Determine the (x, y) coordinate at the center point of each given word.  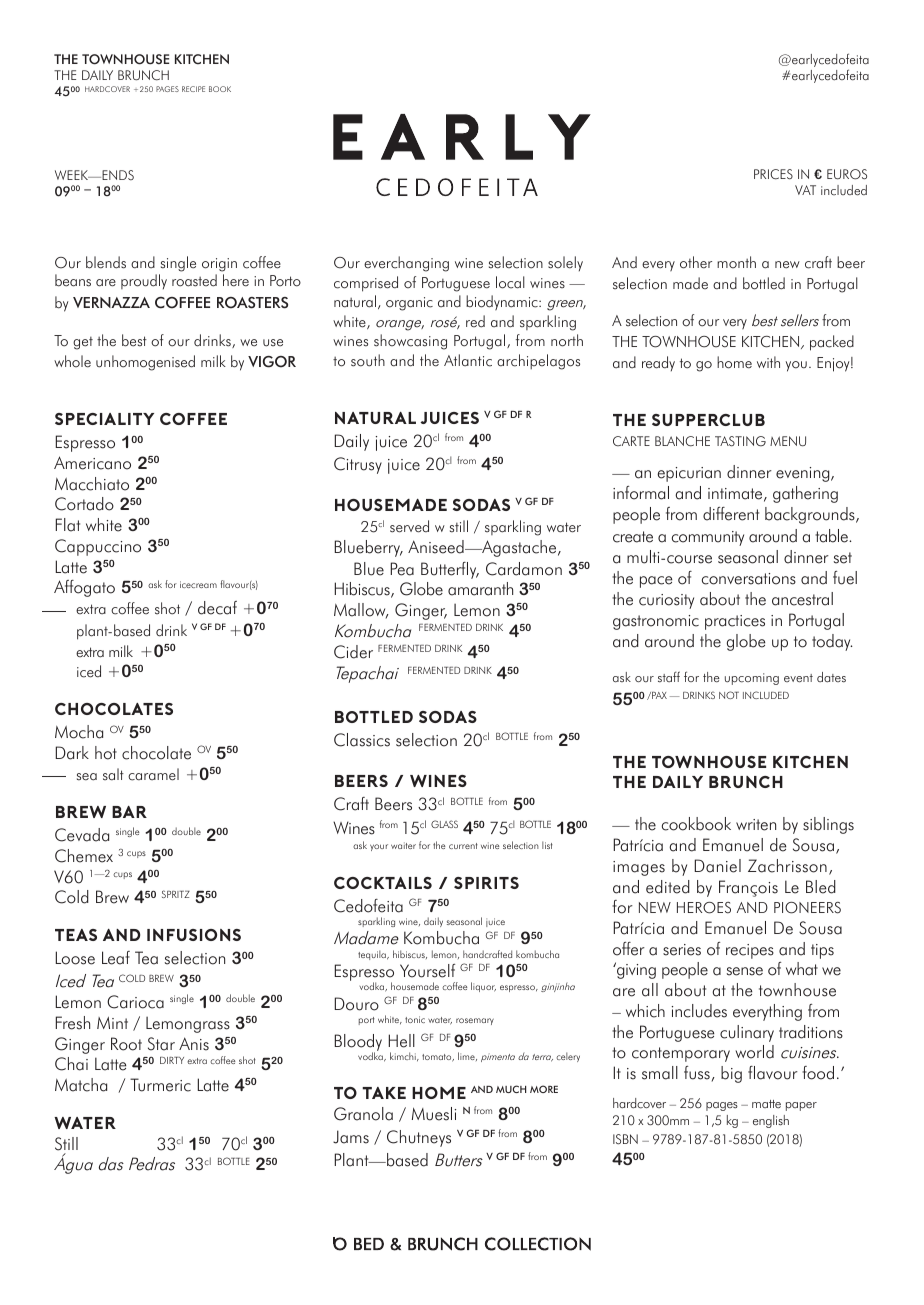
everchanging (406, 264)
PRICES (773, 174)
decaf (217, 608)
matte (766, 1104)
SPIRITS (486, 883)
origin (219, 265)
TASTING (740, 441)
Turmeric (160, 1085)
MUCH (511, 1089)
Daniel (717, 866)
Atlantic (468, 360)
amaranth (480, 589)
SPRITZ (176, 894)
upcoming (752, 679)
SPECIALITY (104, 419)
